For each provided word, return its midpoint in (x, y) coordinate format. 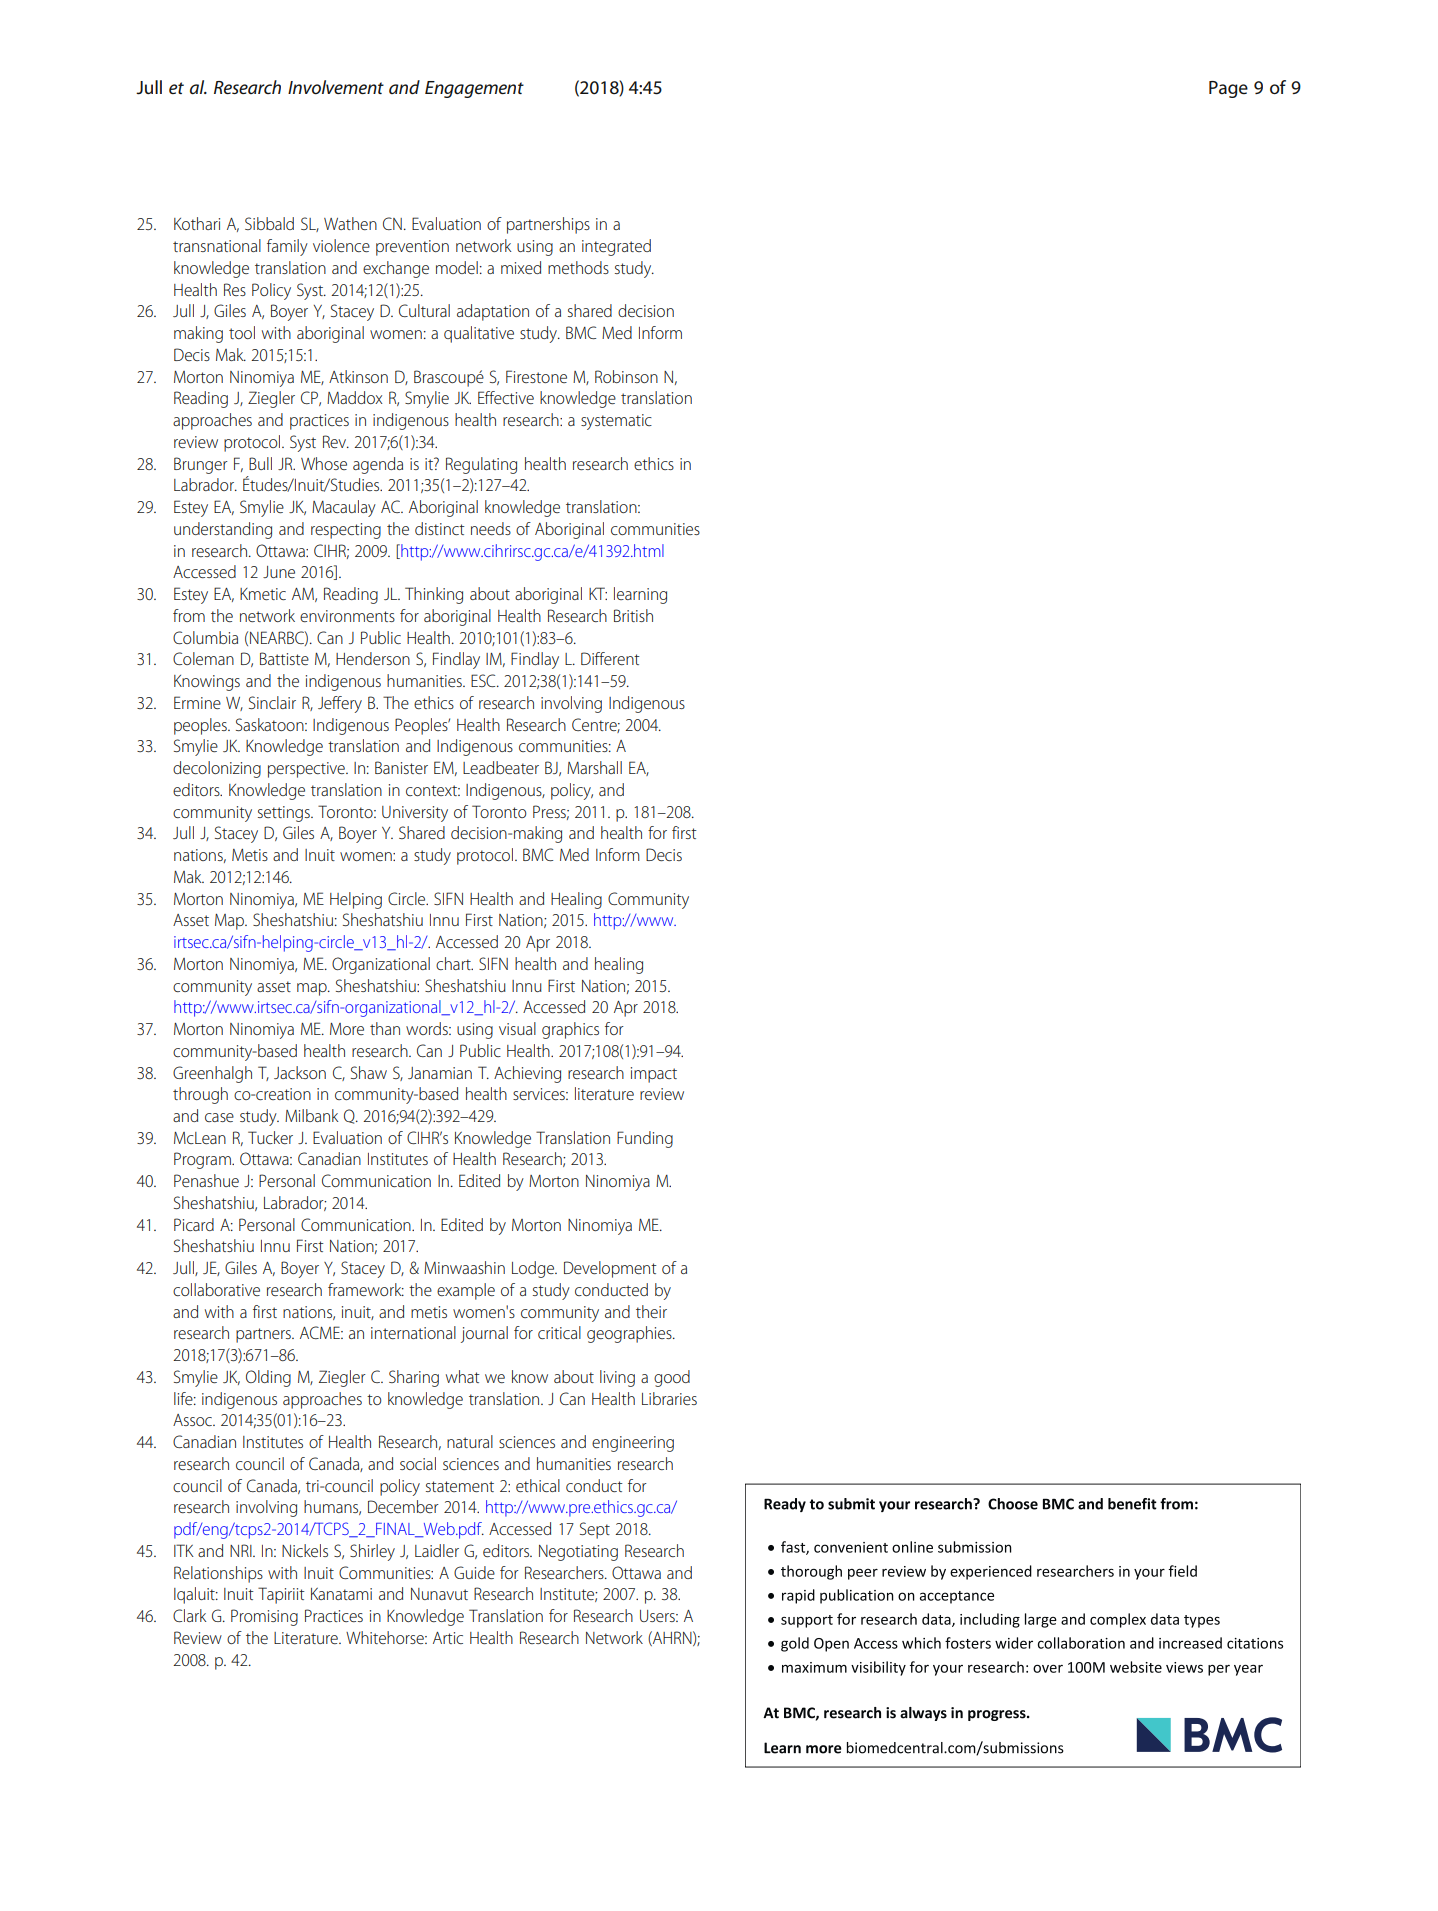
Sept (595, 1530)
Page (1228, 89)
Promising (264, 1617)
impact (654, 1075)
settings (285, 814)
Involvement (336, 87)
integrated (616, 247)
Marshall (594, 767)
